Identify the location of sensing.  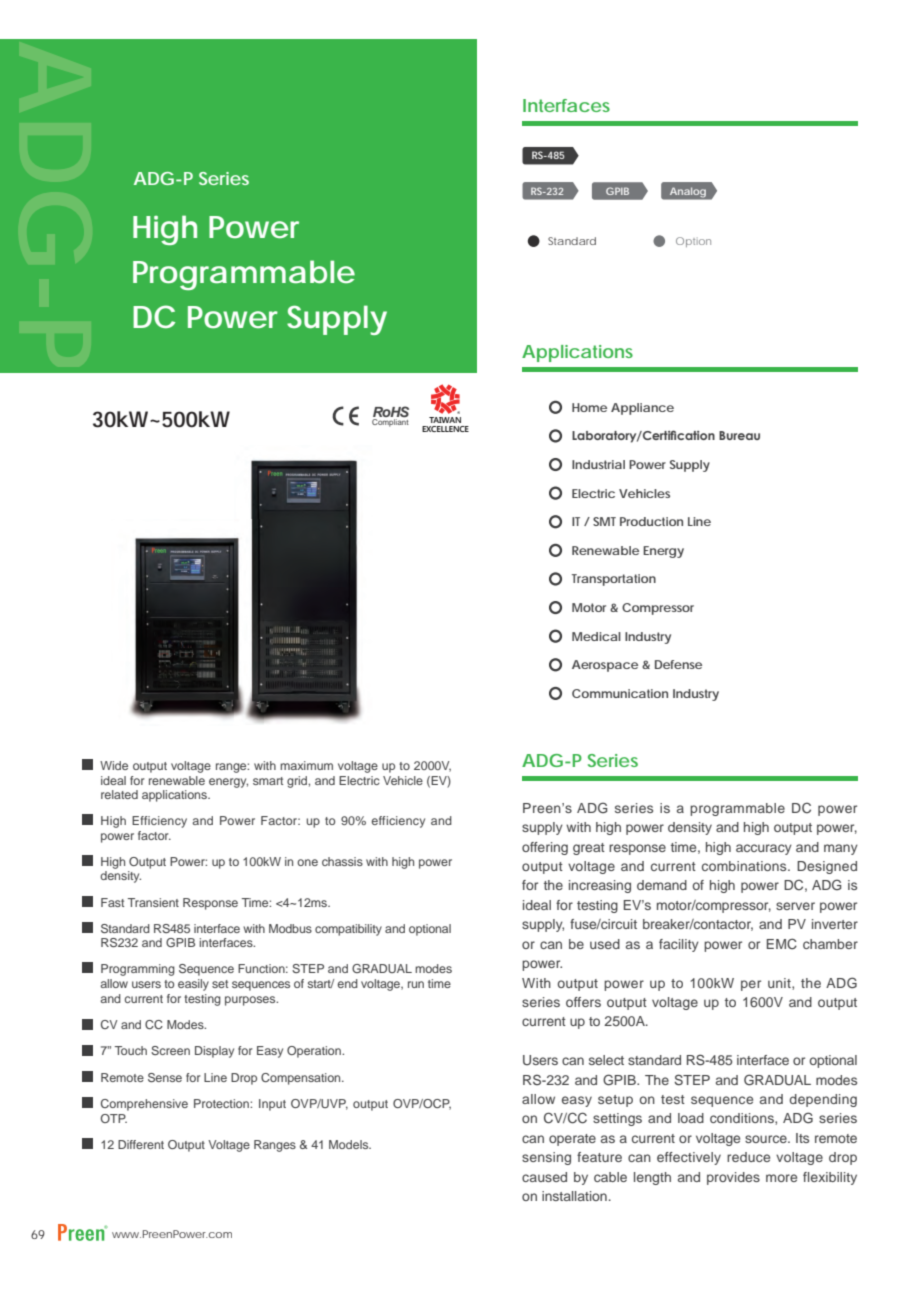
(546, 1158).
